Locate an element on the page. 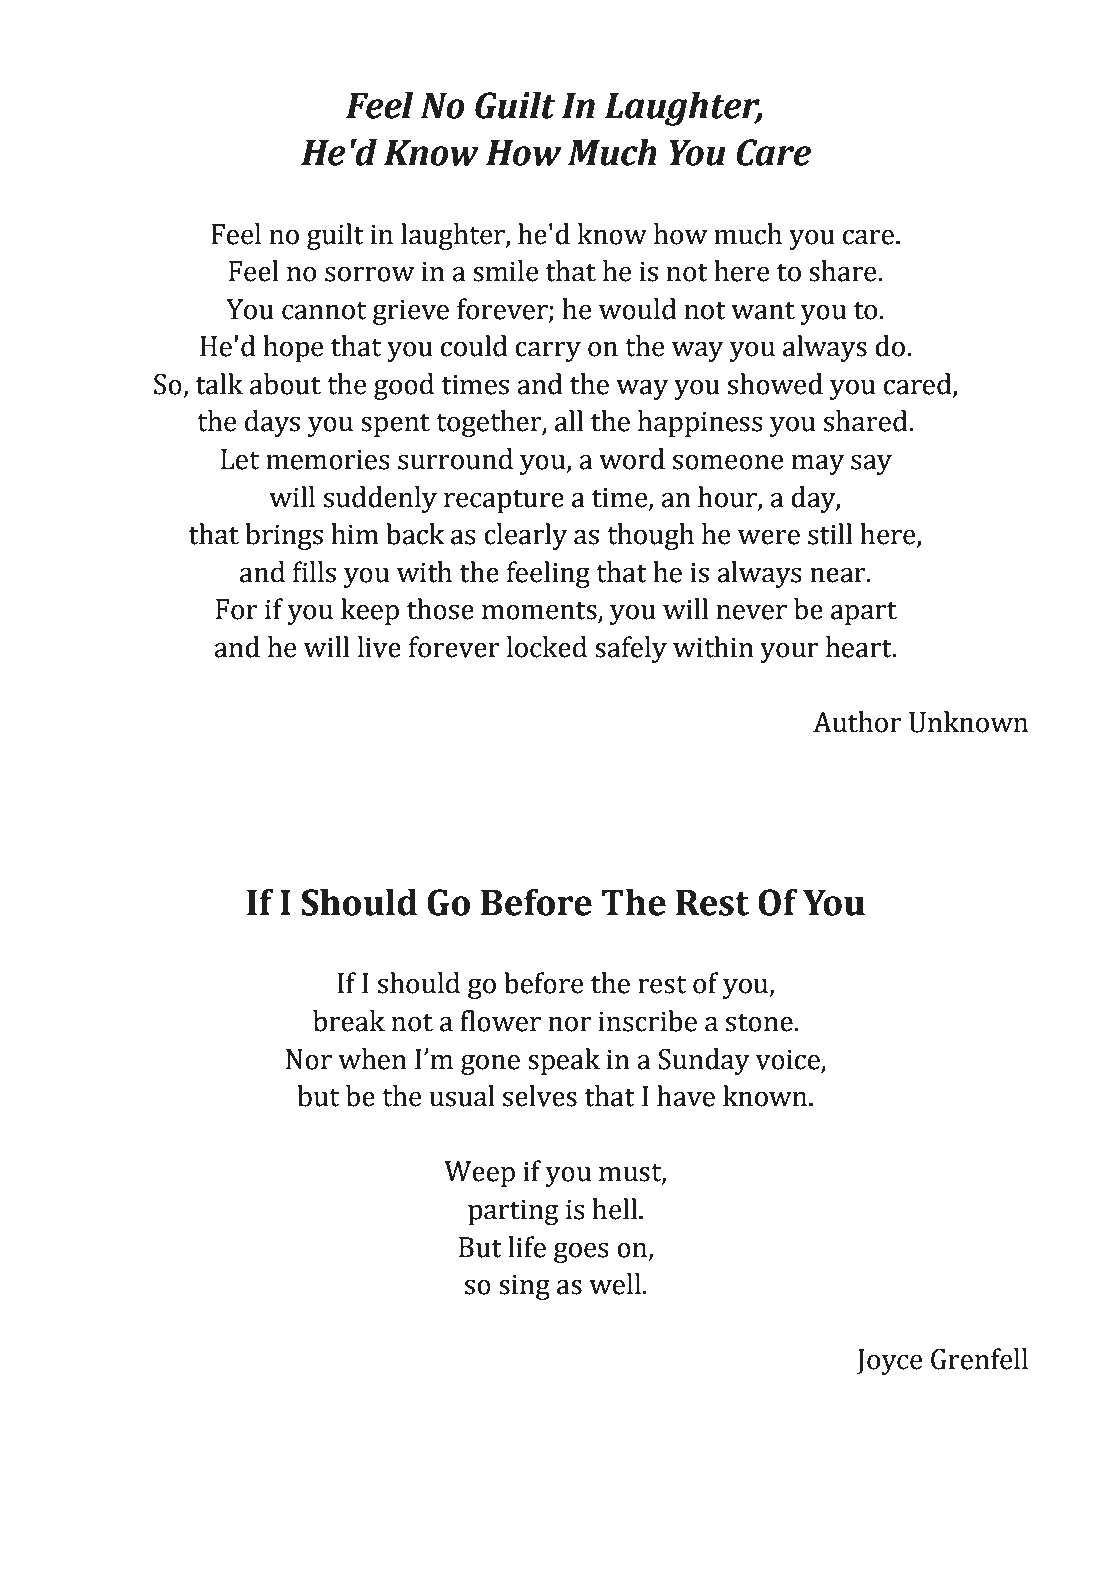  Joyce is located at coordinates (889, 1362).
